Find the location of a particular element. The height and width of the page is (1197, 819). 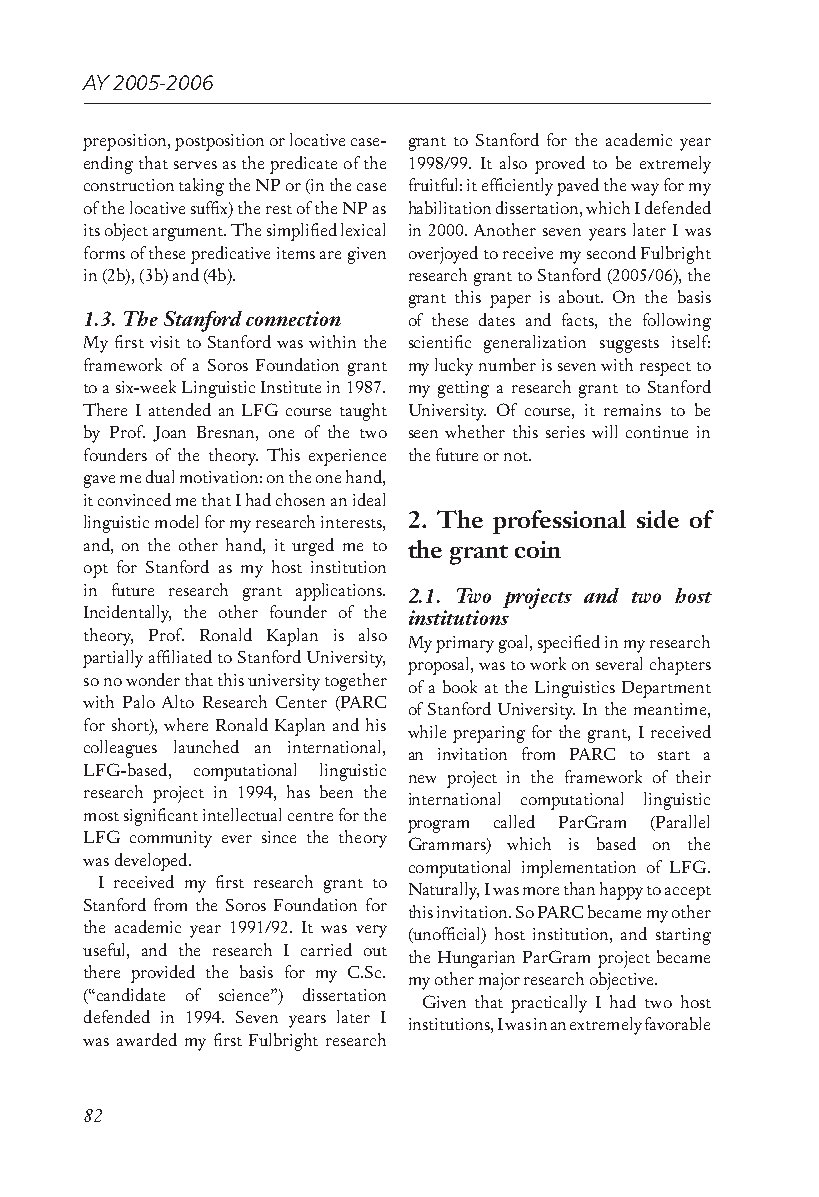

lexical is located at coordinates (363, 229).
